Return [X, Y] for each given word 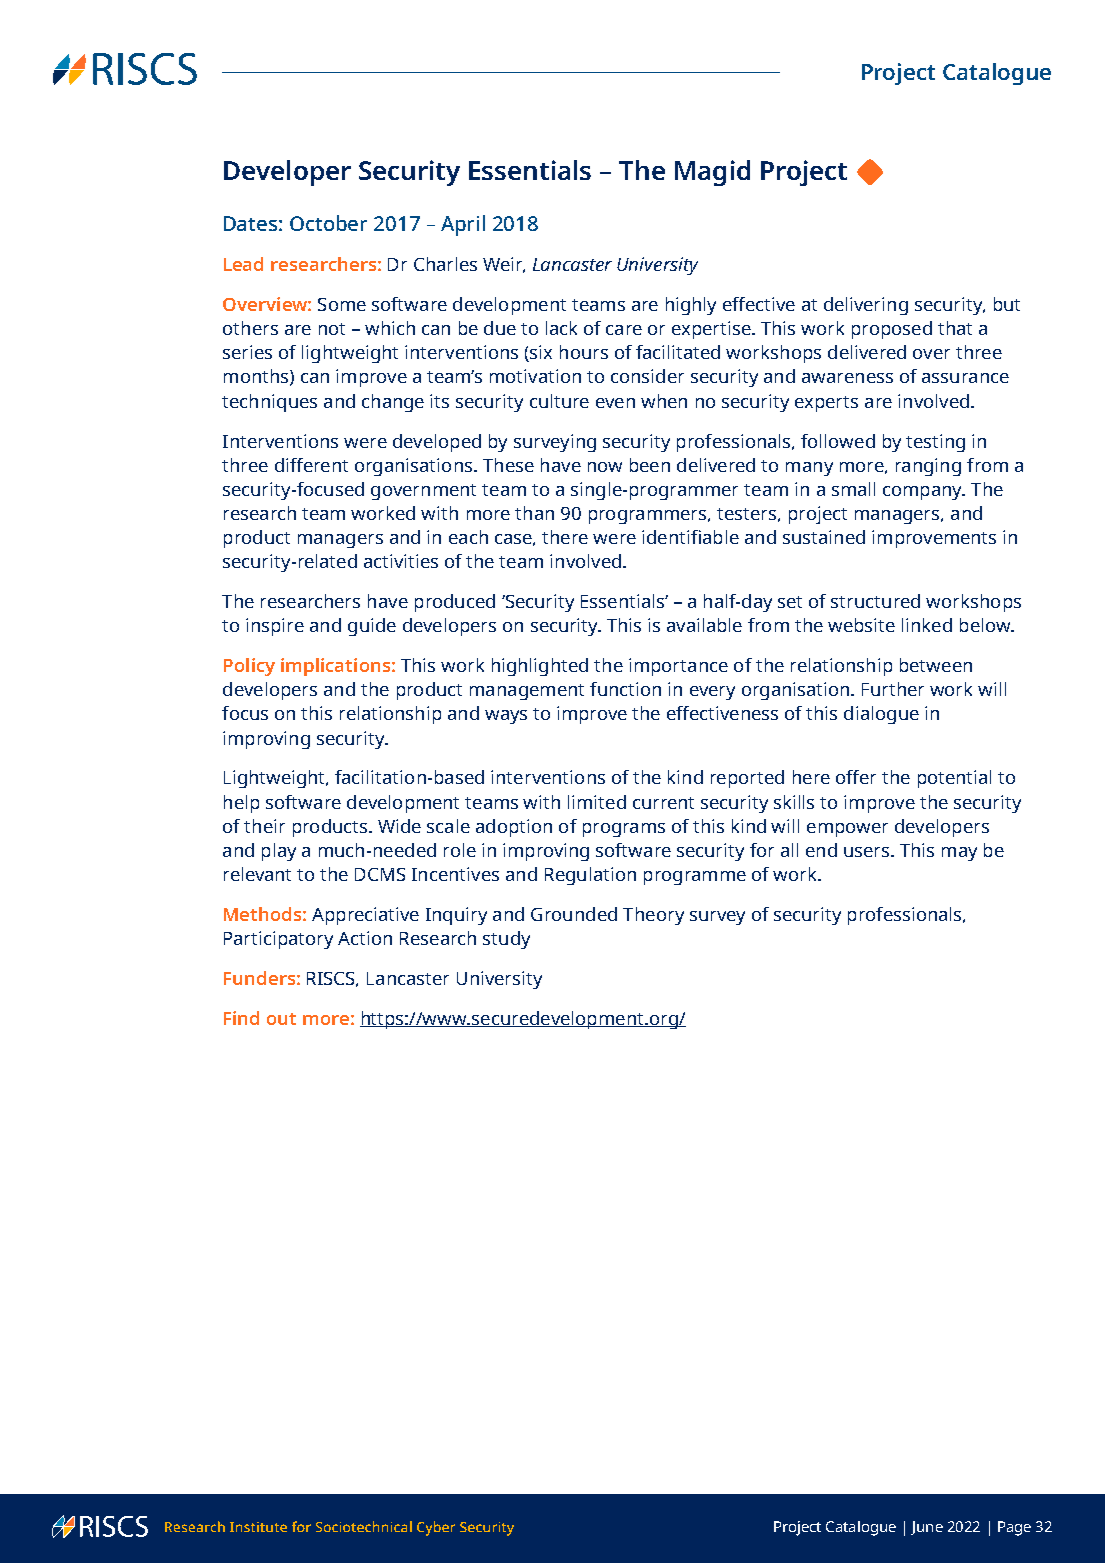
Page [1014, 1528]
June [927, 1528]
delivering [866, 306]
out [281, 1019]
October [328, 223]
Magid [712, 173]
